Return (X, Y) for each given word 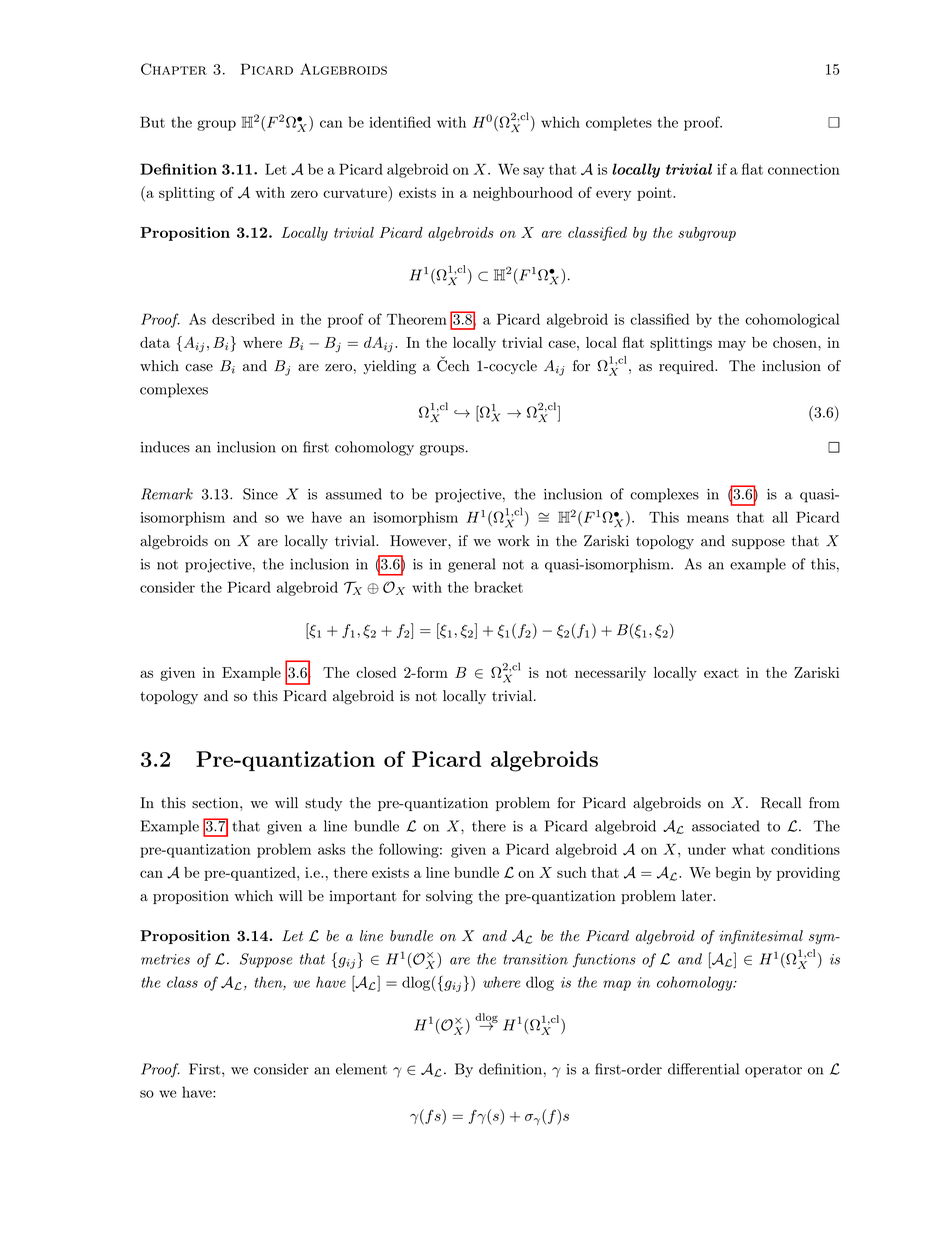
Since (260, 494)
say (533, 172)
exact (721, 673)
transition (535, 959)
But (152, 122)
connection (804, 169)
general (472, 565)
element (361, 1069)
